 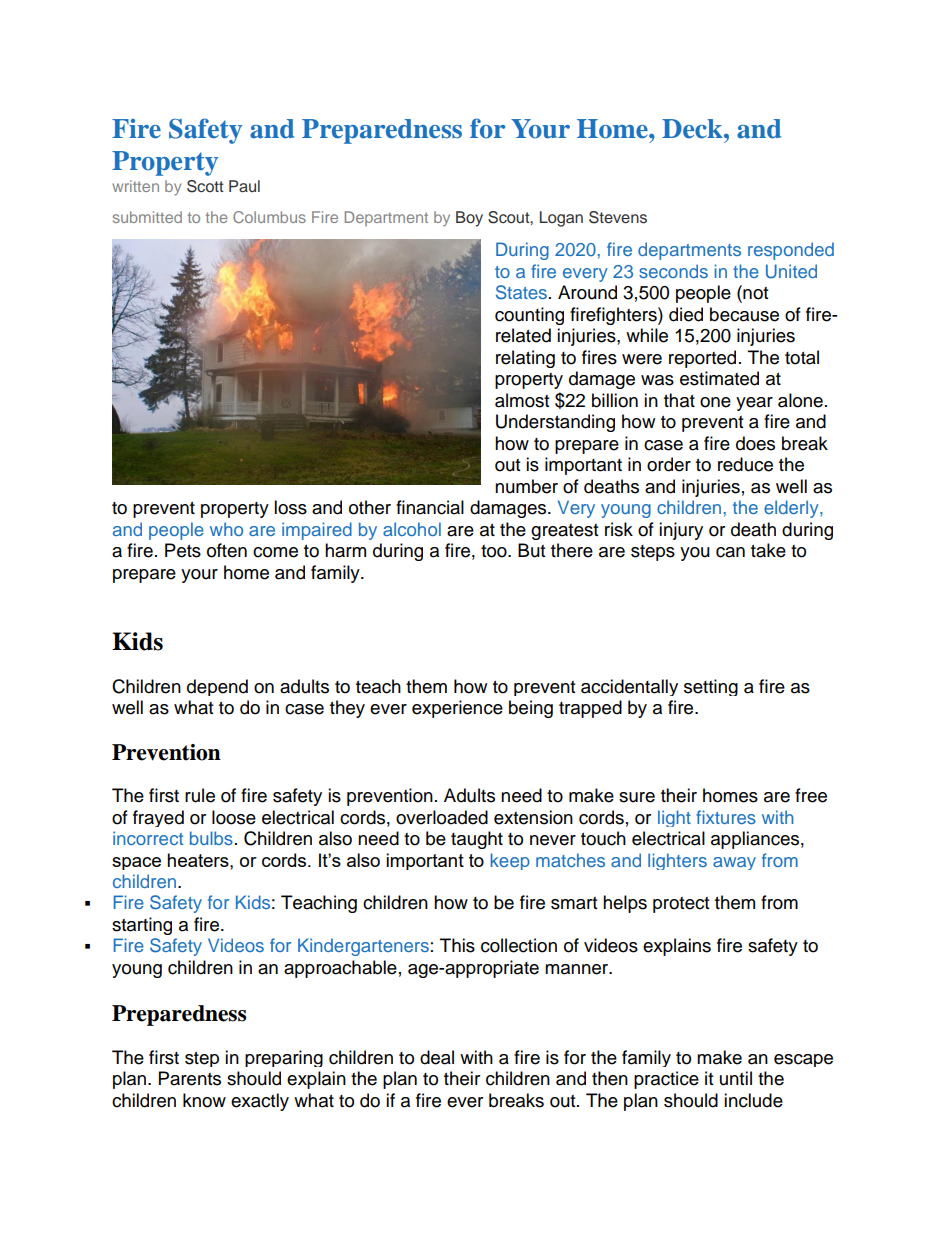 What do you see at coordinates (290, 507) in the screenshot?
I see `loss` at bounding box center [290, 507].
